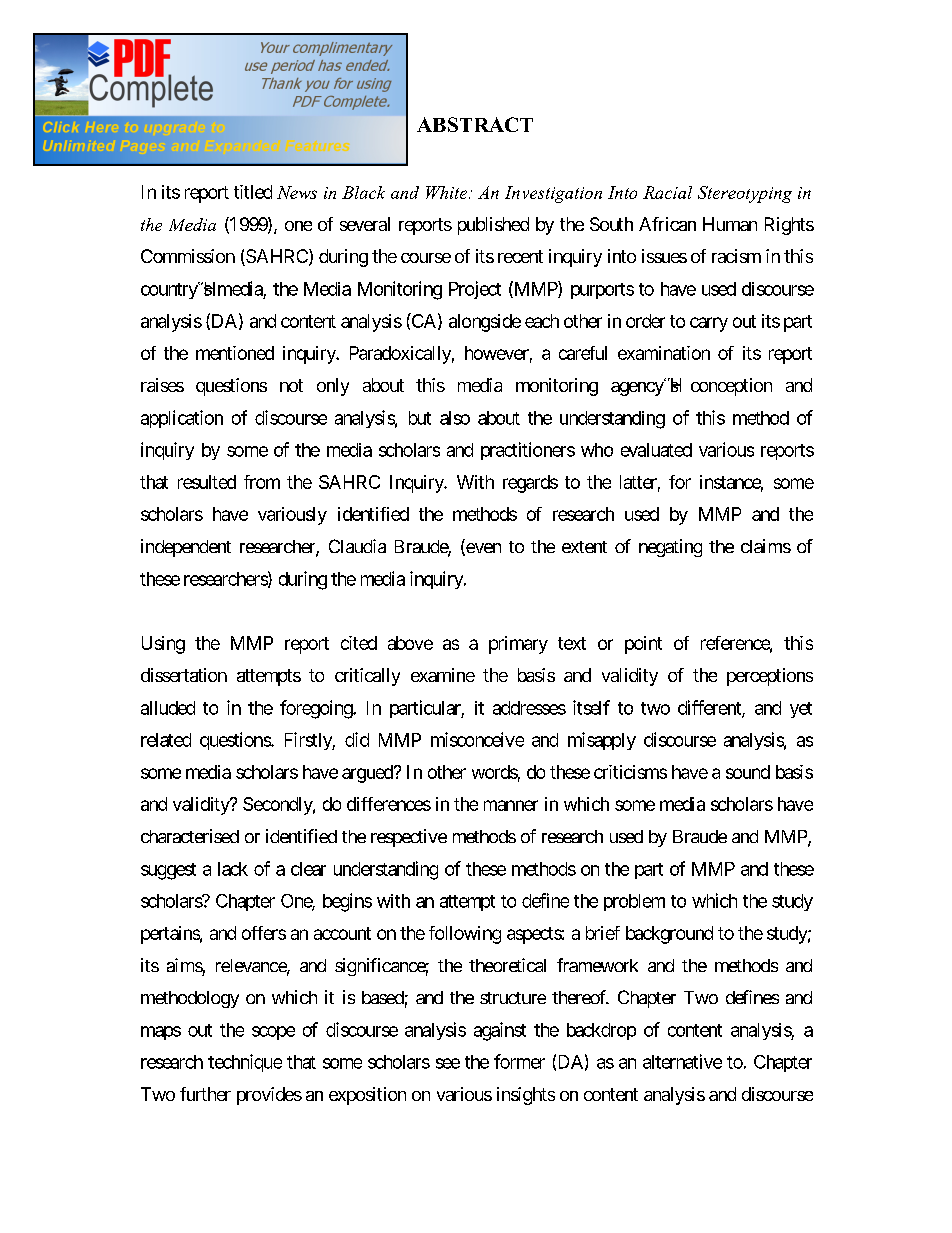 The width and height of the document is (952, 1233). Describe the element at coordinates (519, 1061) in the document. I see `former` at that location.
